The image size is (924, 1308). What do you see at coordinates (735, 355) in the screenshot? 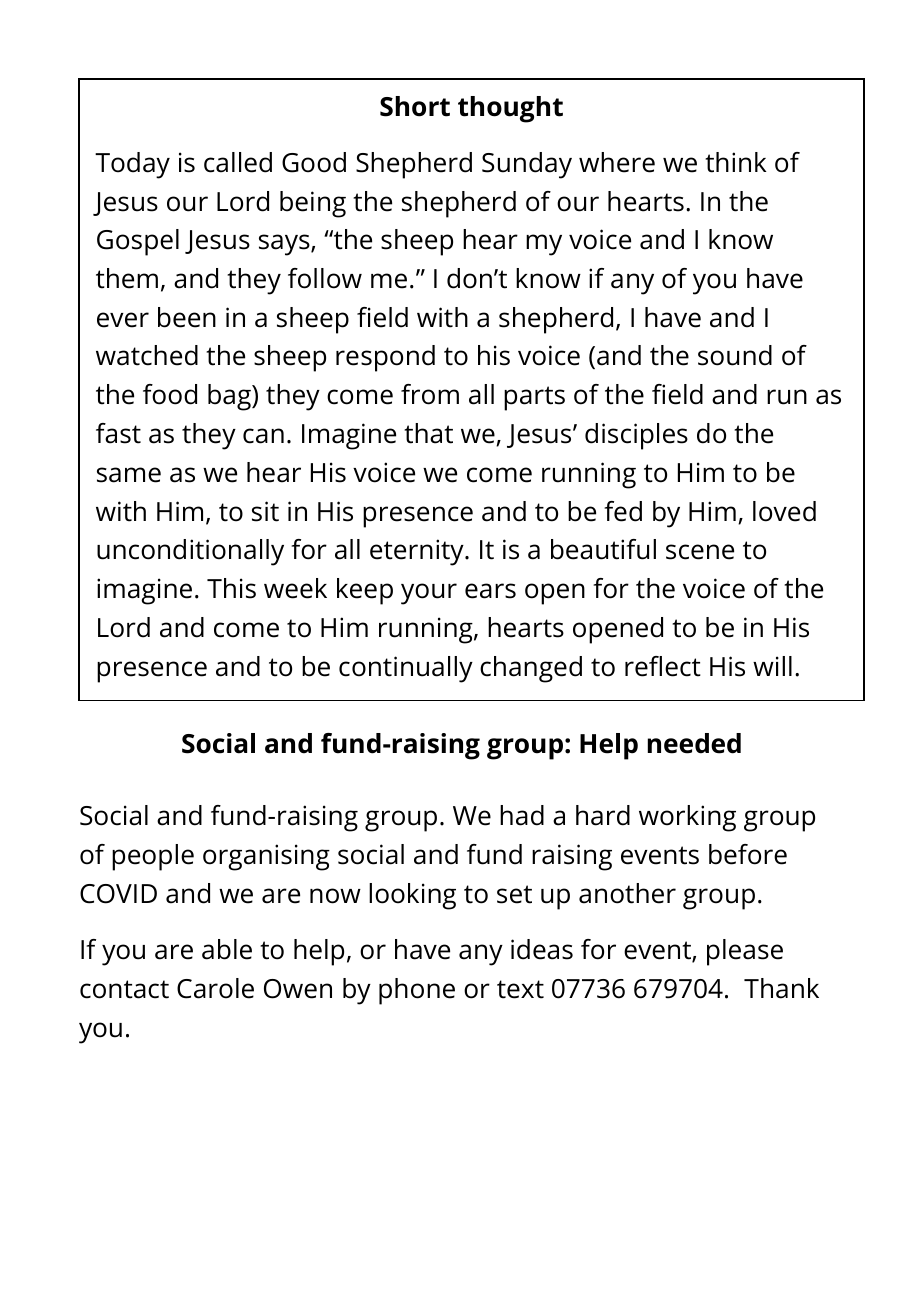
I see `sound` at bounding box center [735, 355].
